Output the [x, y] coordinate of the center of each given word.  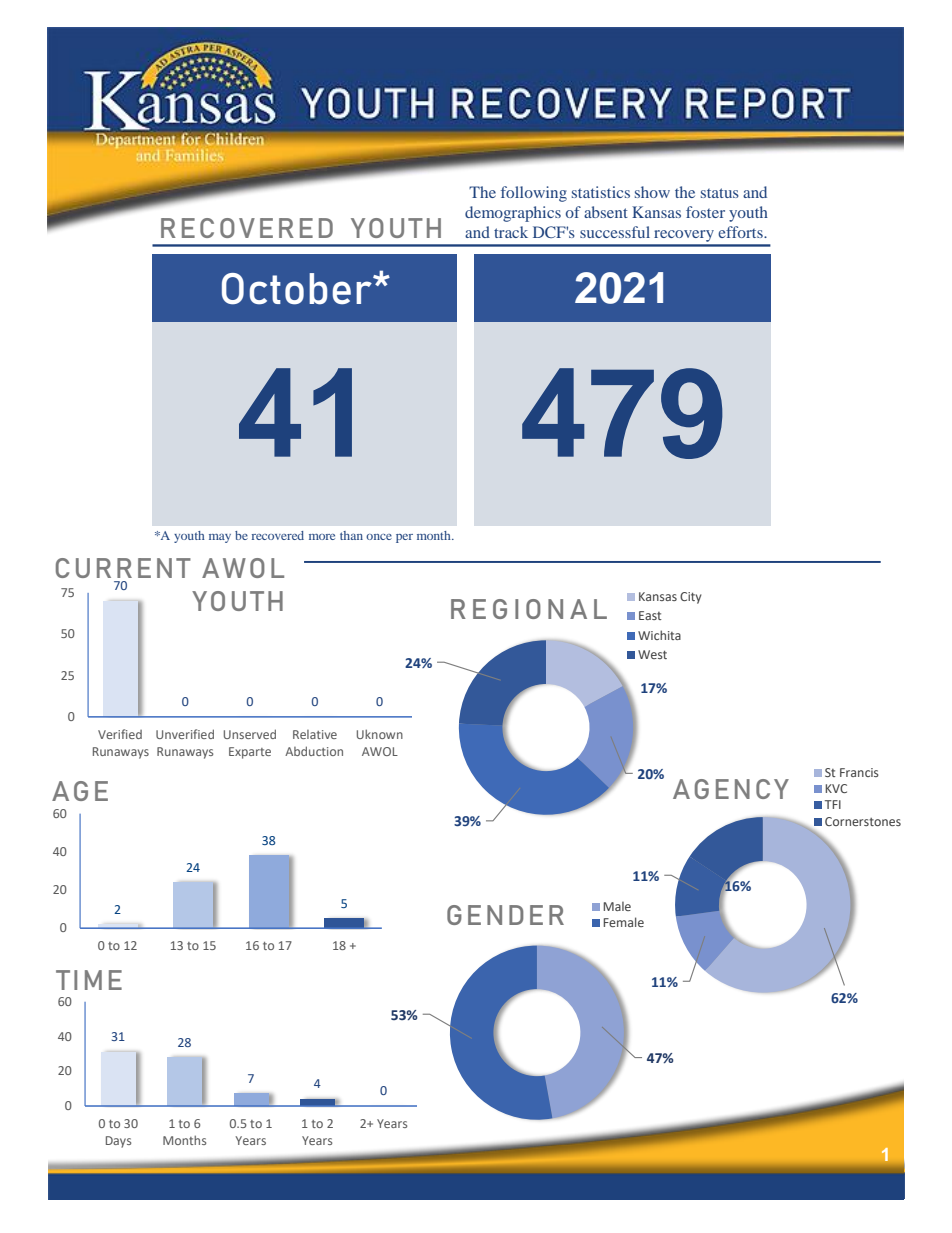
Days [118, 1142]
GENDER [505, 915]
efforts [741, 232]
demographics [513, 214]
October [298, 289]
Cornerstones [863, 821]
